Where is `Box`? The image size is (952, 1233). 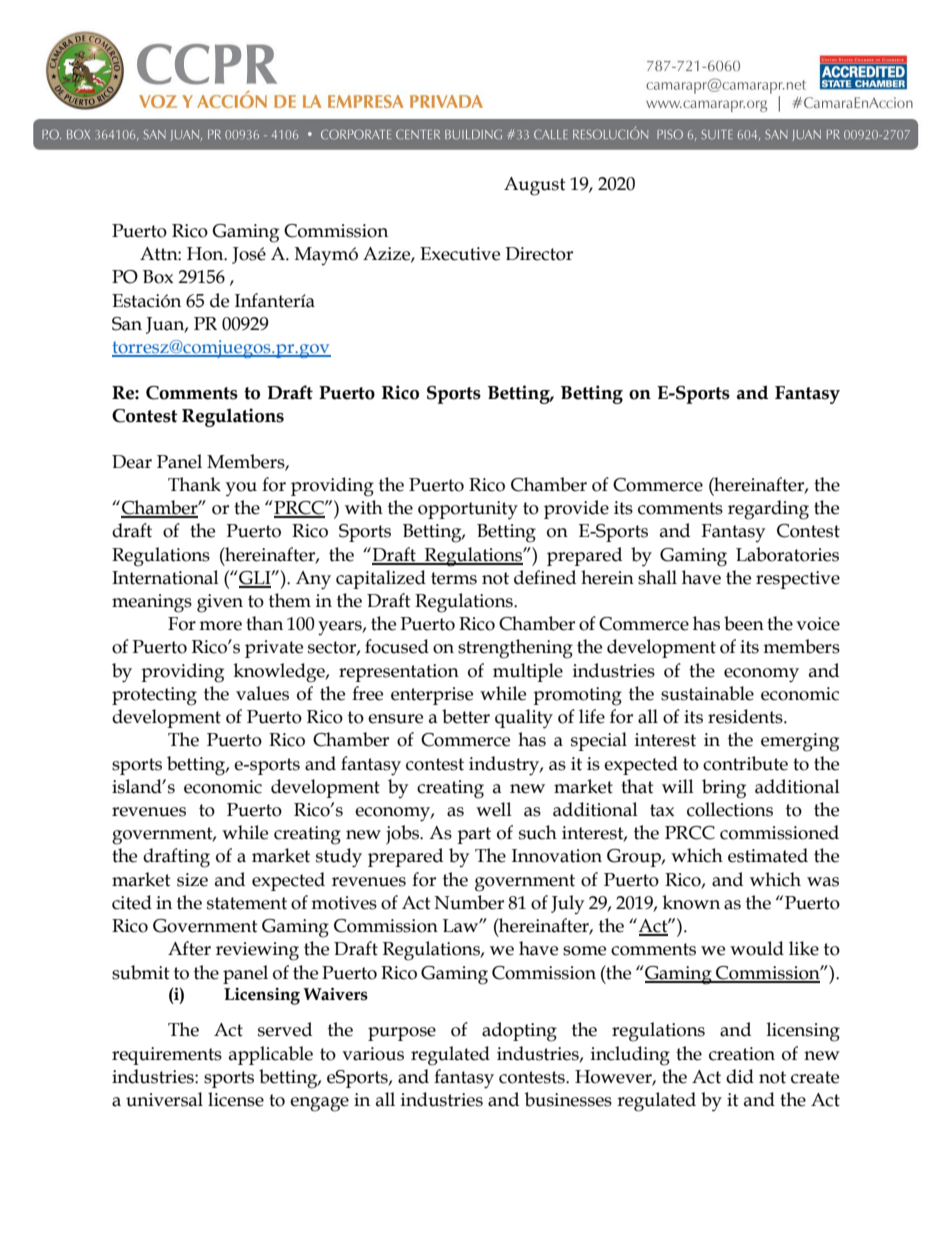
Box is located at coordinates (158, 277).
